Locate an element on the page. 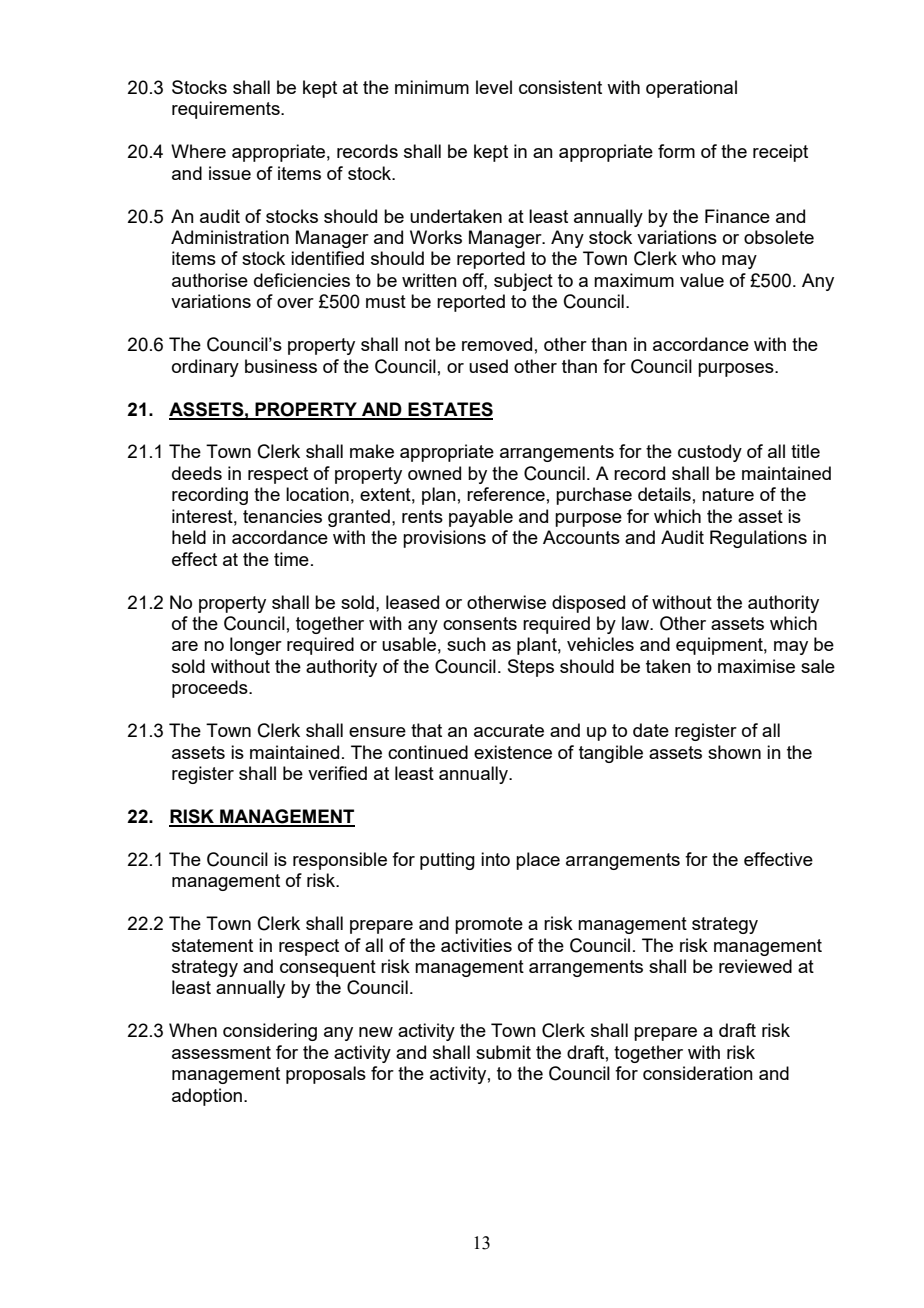  Regulations is located at coordinates (758, 539).
